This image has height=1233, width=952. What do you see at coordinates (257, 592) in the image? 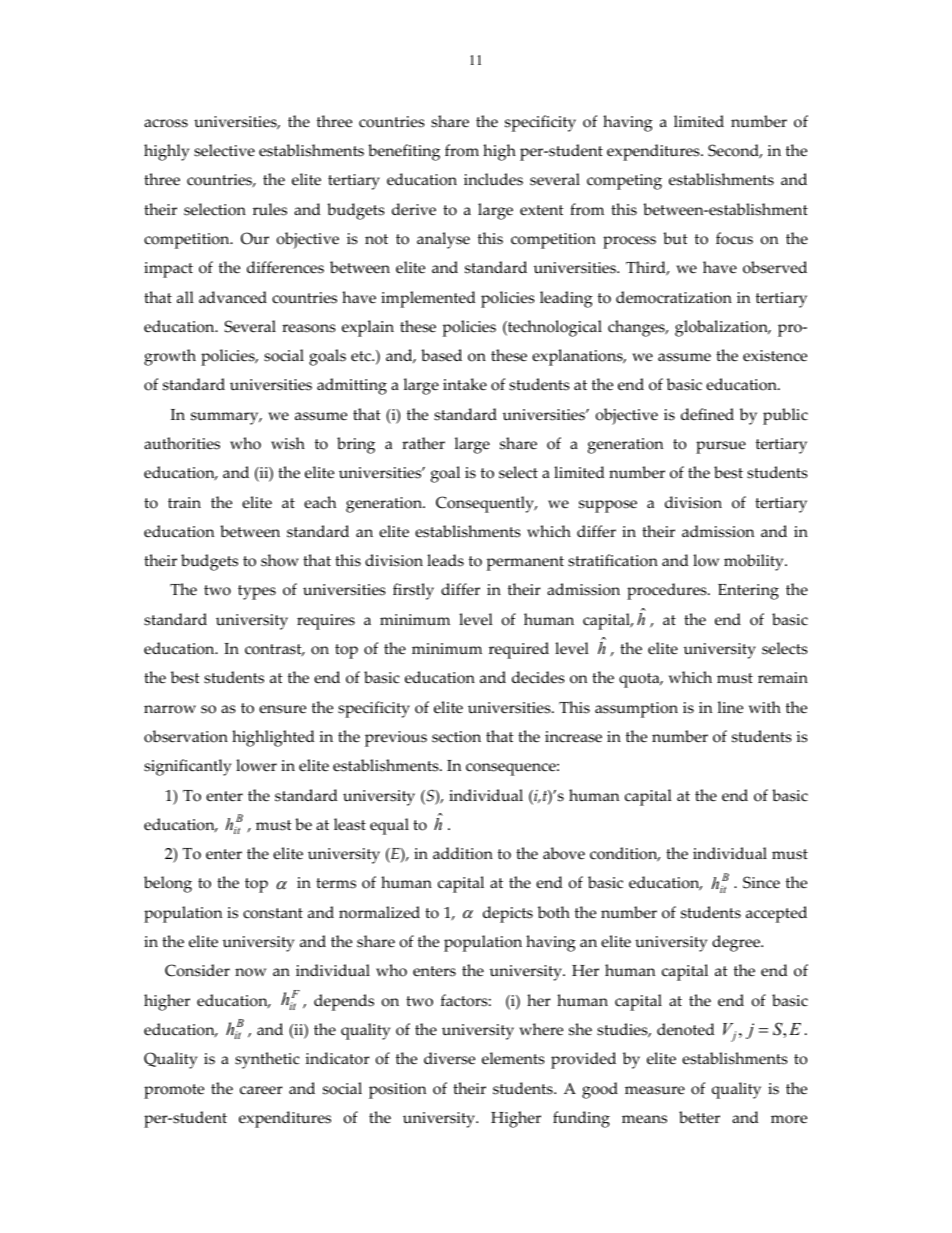
I see `types` at bounding box center [257, 592].
